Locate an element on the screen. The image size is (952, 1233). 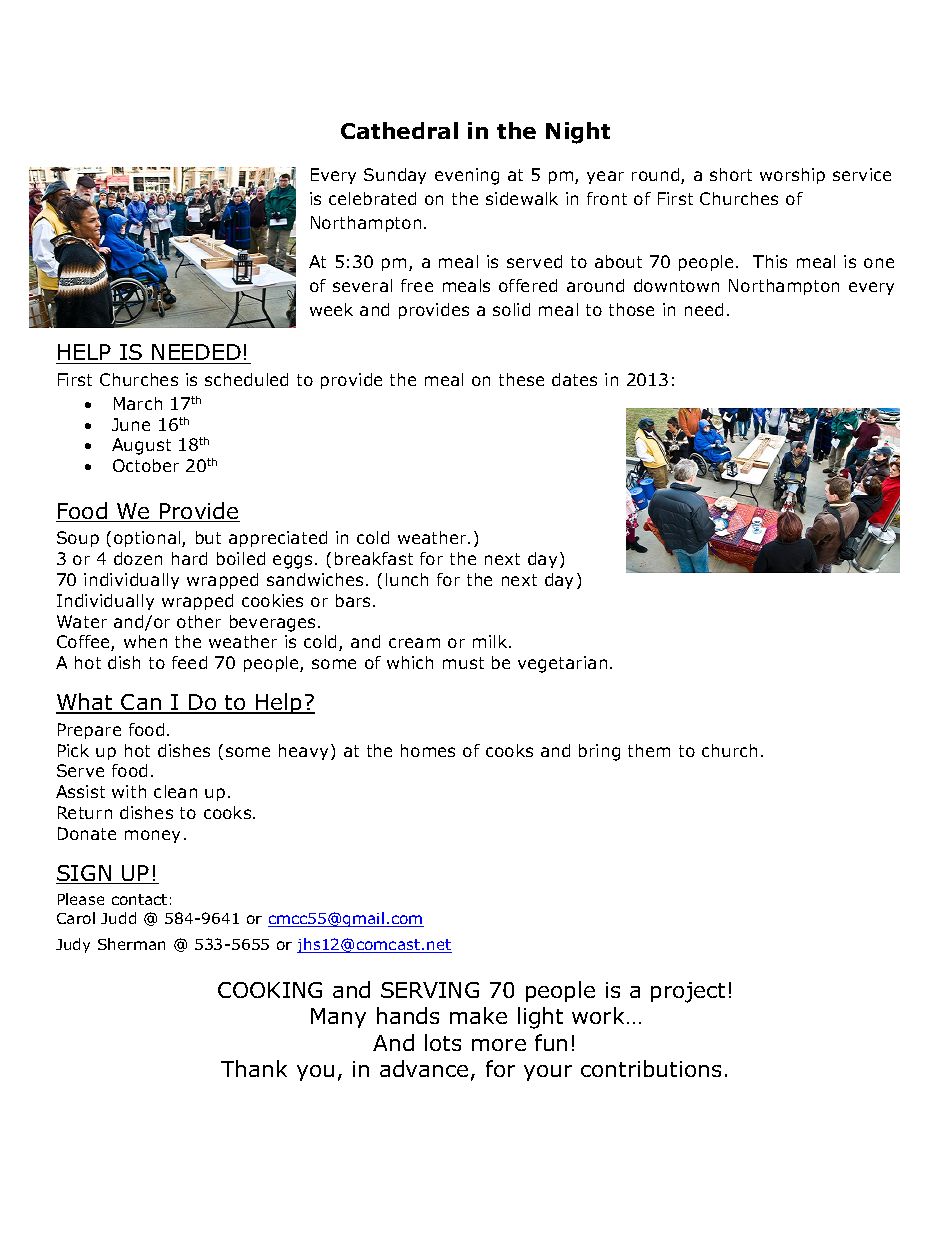
milk is located at coordinates (491, 641).
